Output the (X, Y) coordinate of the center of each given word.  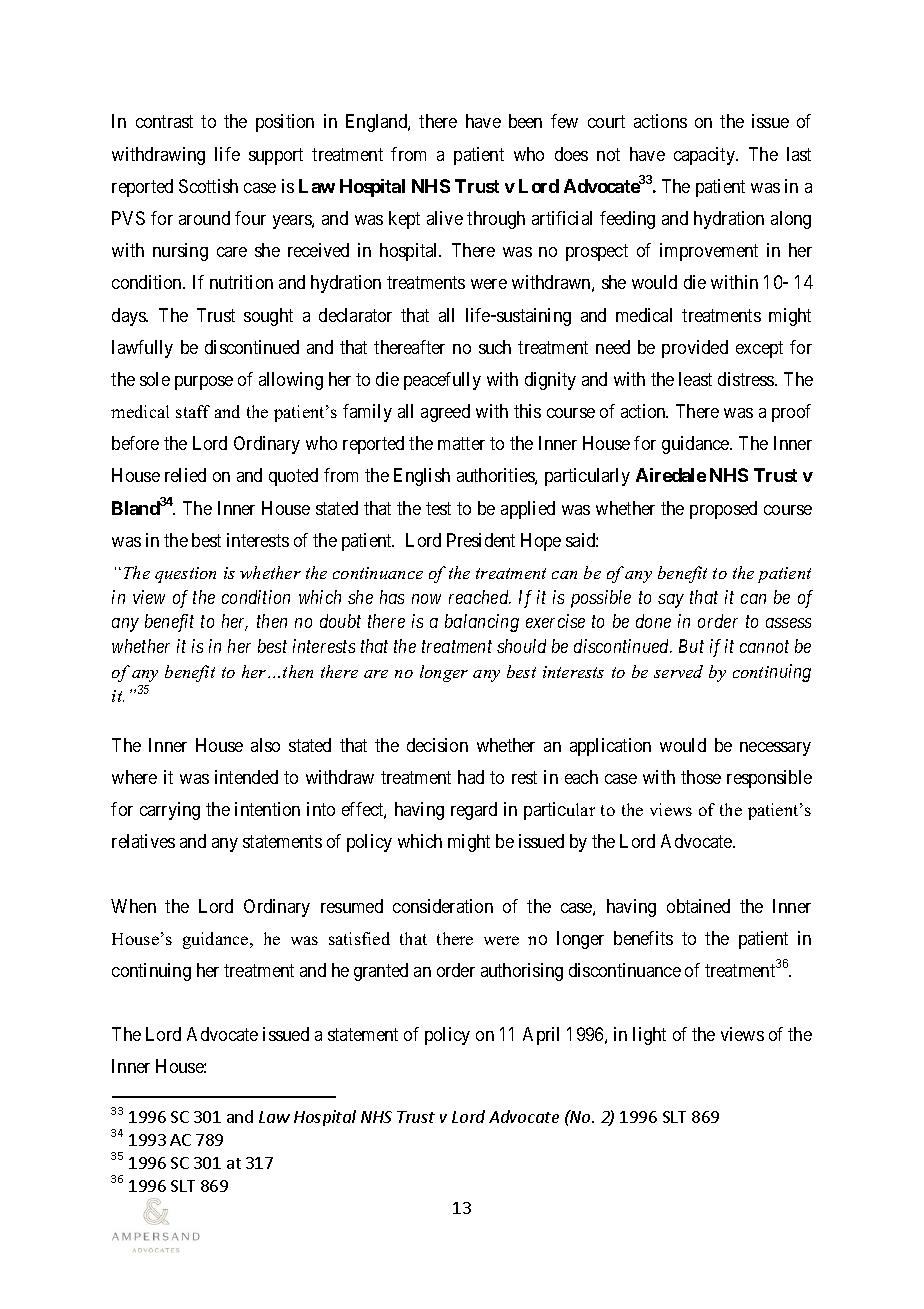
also (265, 745)
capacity (705, 156)
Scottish (208, 186)
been (525, 121)
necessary (775, 749)
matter (461, 444)
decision (437, 745)
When (133, 906)
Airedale (671, 475)
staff (193, 411)
